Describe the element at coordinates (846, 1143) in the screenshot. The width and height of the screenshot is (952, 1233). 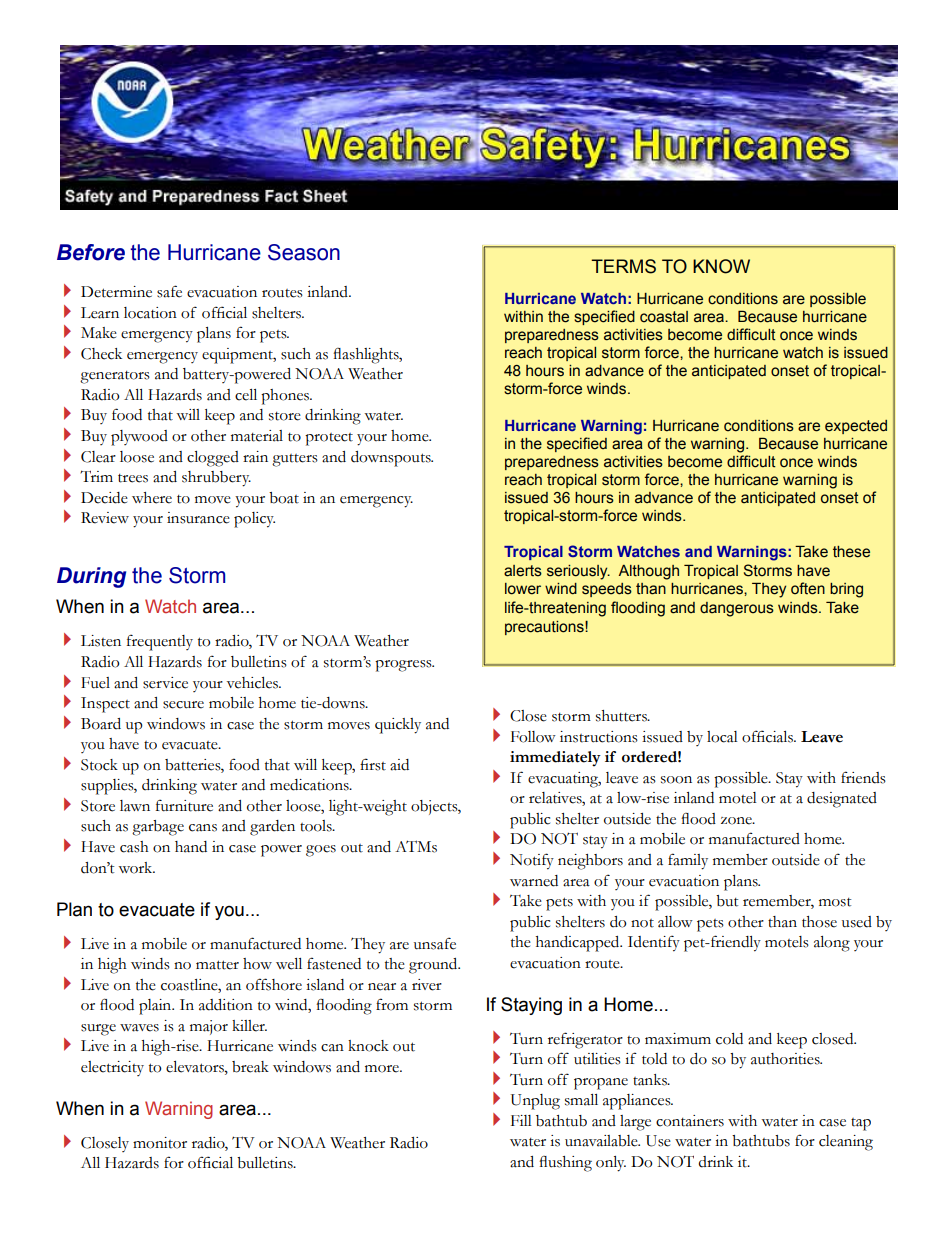
I see `cleaning` at that location.
